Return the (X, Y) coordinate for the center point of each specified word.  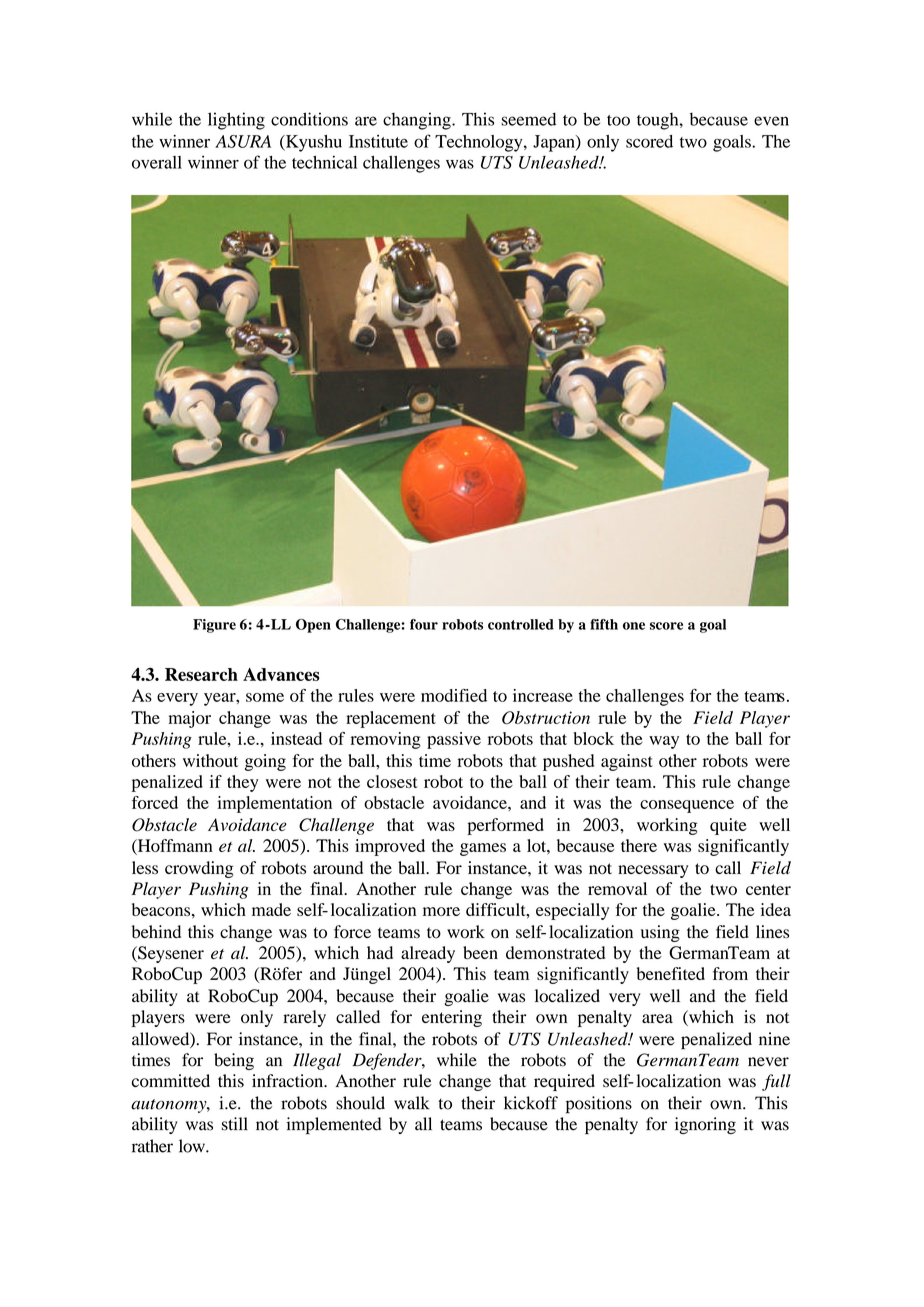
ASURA (243, 141)
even (771, 121)
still (235, 1124)
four (424, 624)
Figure (214, 626)
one (634, 626)
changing (418, 121)
